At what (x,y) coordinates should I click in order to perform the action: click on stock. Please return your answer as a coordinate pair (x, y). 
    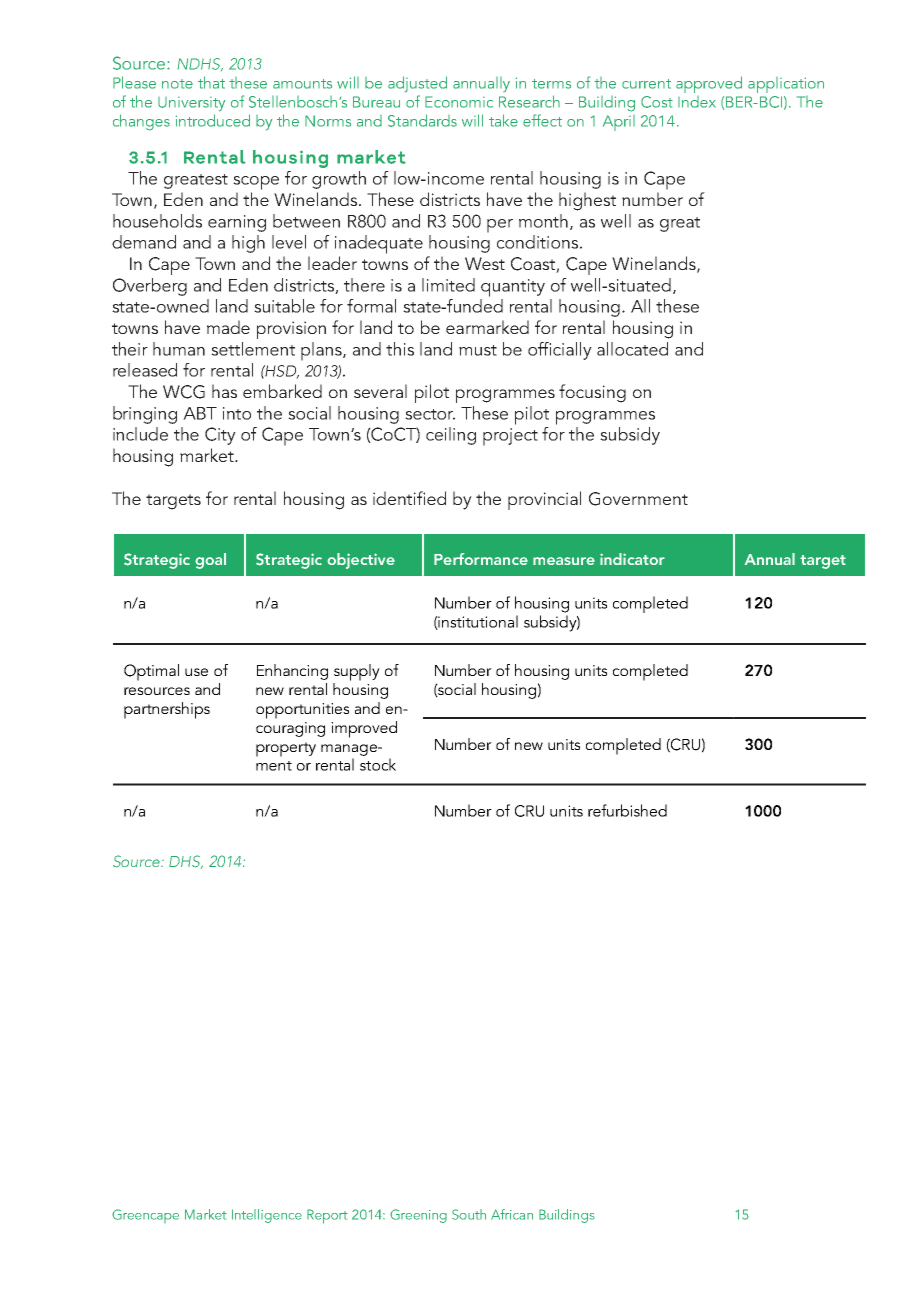
    Looking at the image, I should click on (378, 764).
